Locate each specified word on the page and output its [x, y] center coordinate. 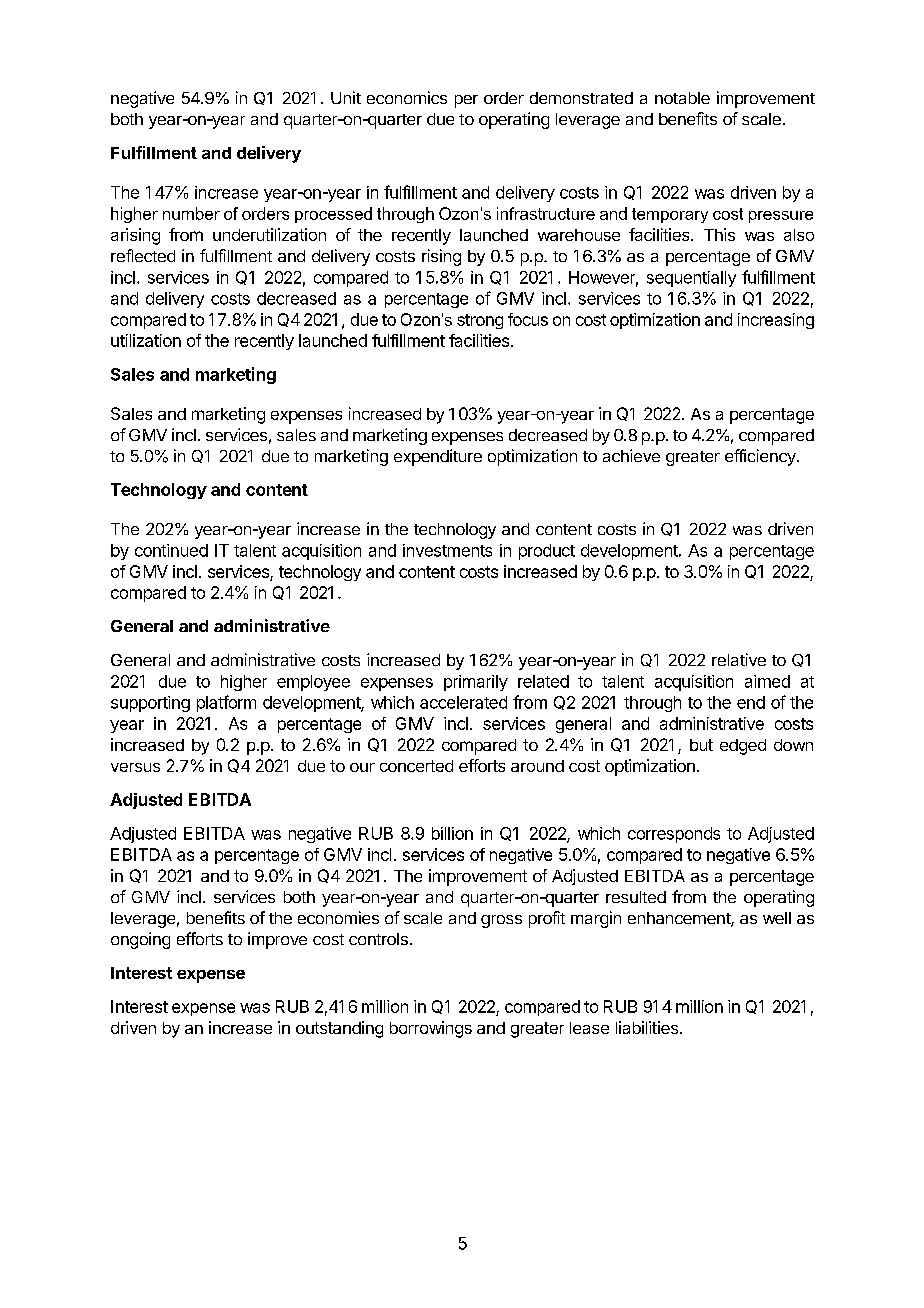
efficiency [761, 457]
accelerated [463, 702]
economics [407, 97]
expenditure [438, 457]
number [191, 213]
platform [226, 703]
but [701, 745]
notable [682, 98]
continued [171, 550]
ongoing [140, 940]
